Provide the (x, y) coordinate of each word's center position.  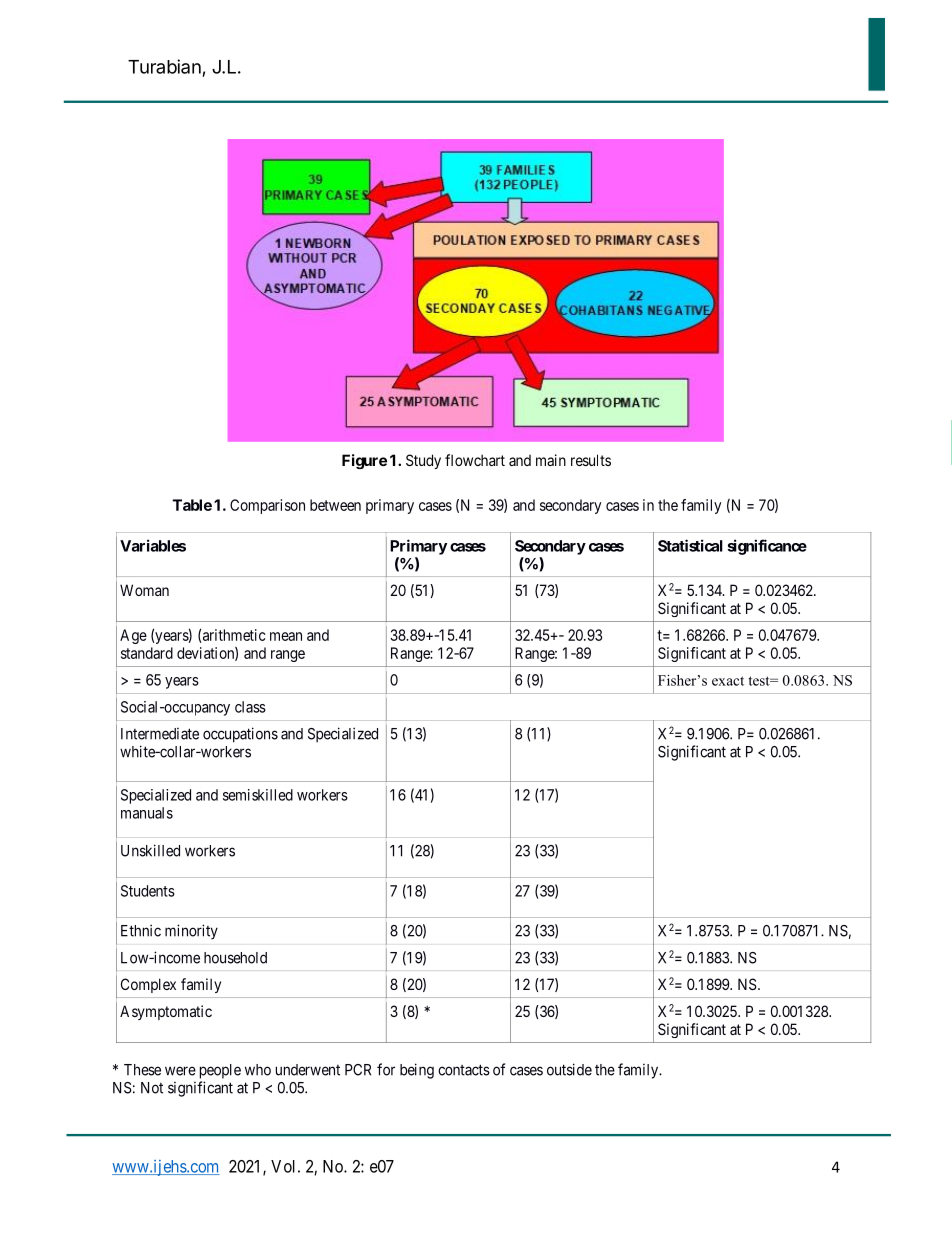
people (220, 1071)
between (335, 505)
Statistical (690, 545)
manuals (147, 813)
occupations (240, 735)
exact (728, 681)
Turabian (164, 66)
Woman (144, 590)
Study (423, 461)
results (591, 460)
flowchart (475, 460)
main (551, 460)
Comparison (267, 506)
